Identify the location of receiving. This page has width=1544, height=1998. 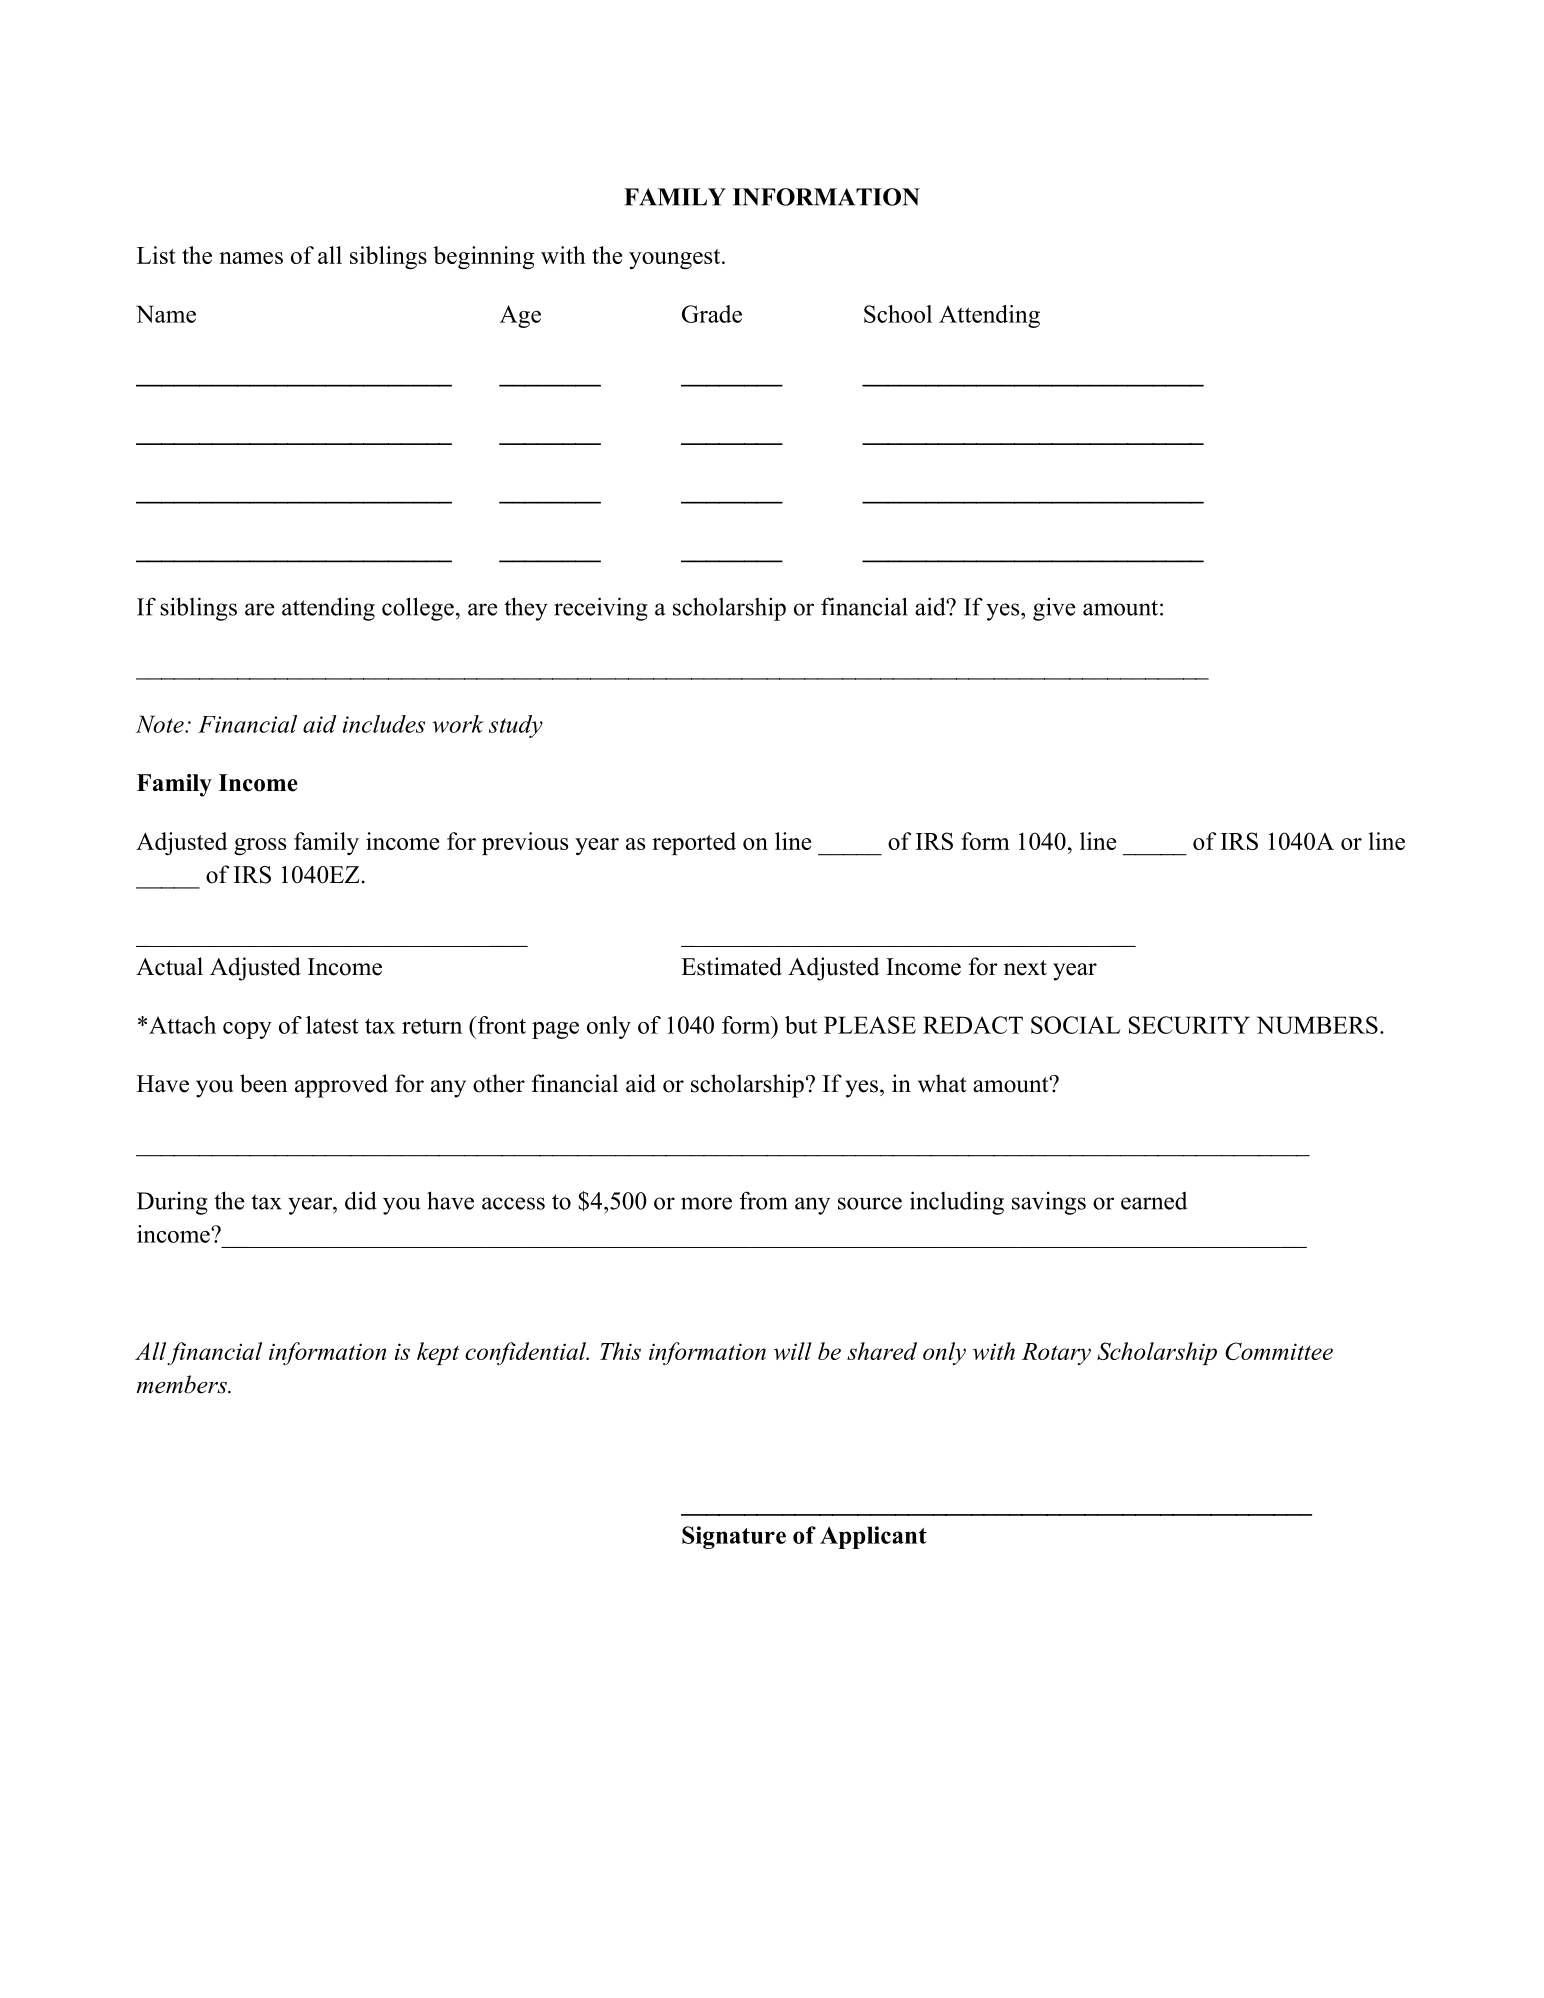
(601, 609).
